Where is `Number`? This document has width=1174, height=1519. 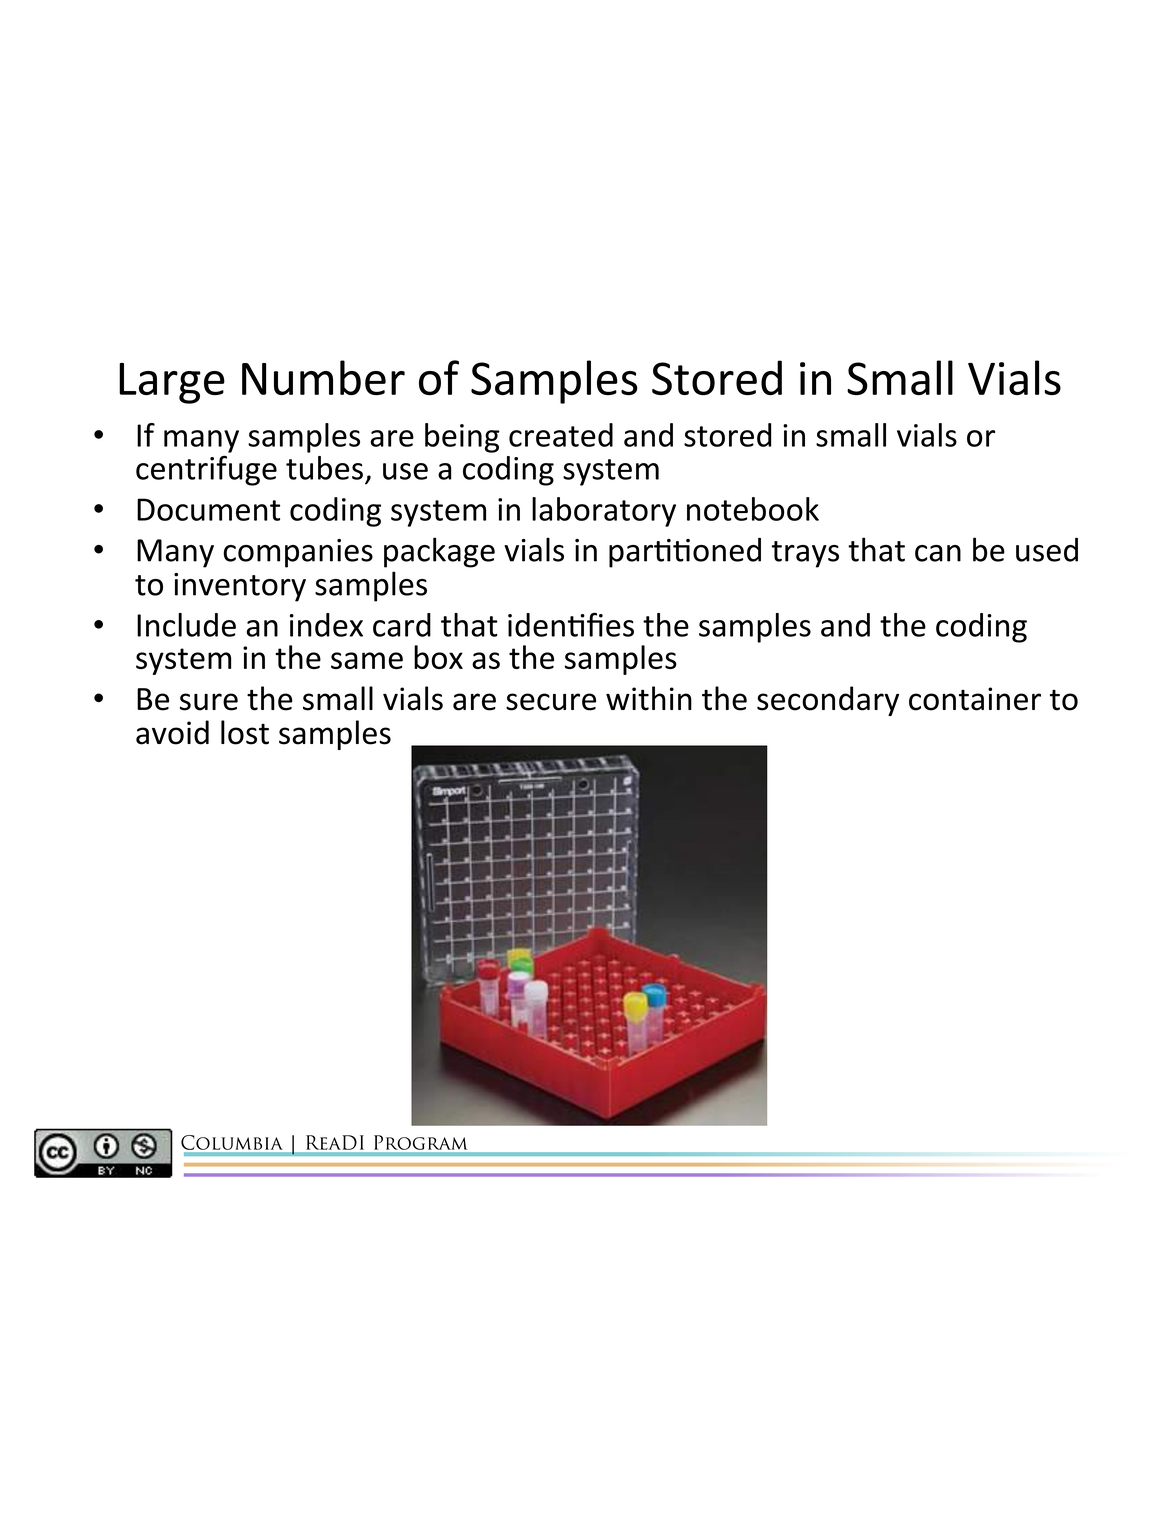
Number is located at coordinates (323, 377).
